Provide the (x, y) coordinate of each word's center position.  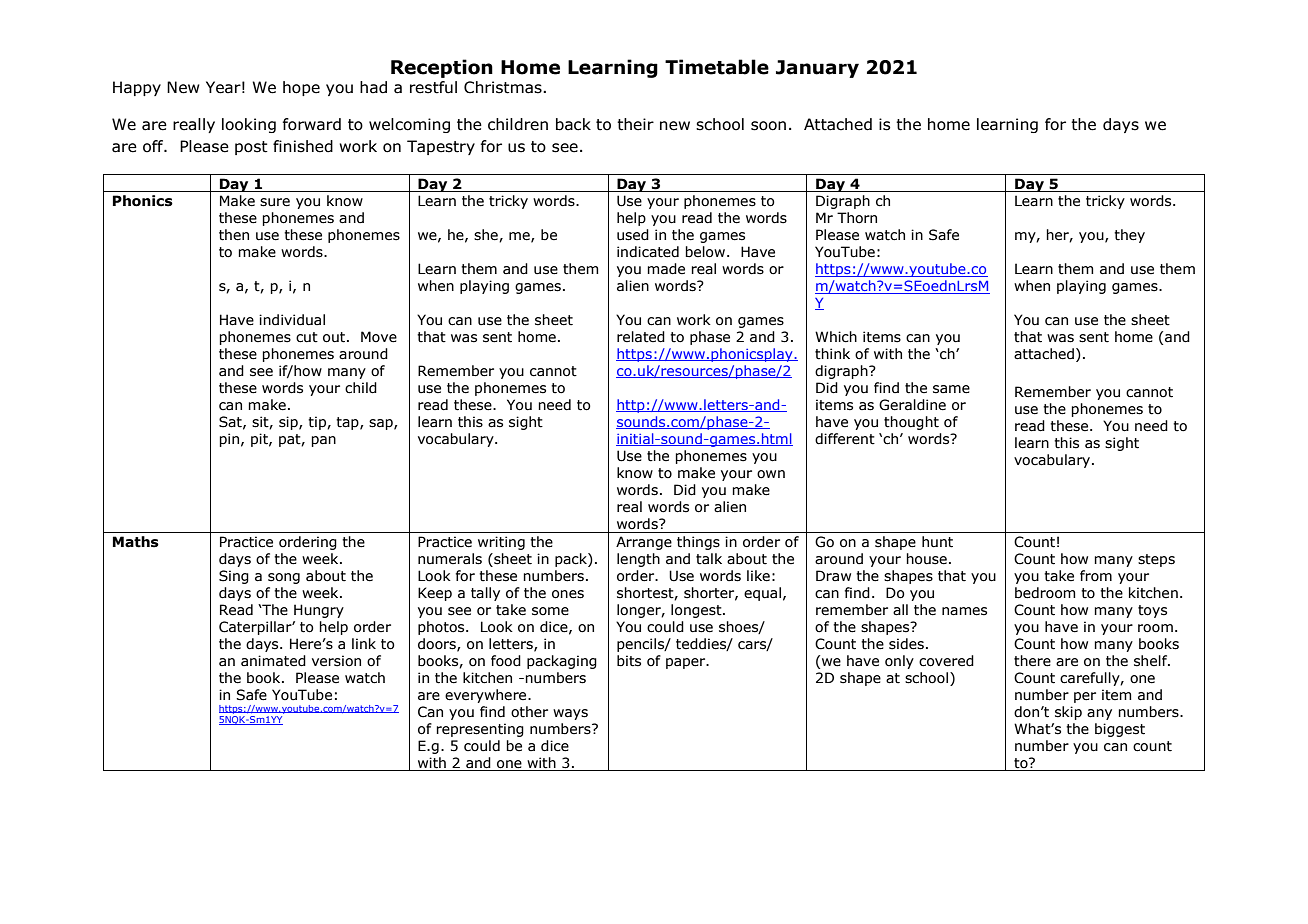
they (1129, 236)
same (951, 389)
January (817, 69)
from (1096, 576)
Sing (234, 577)
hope (301, 88)
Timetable (717, 67)
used (633, 235)
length (638, 560)
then (234, 235)
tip (318, 423)
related (641, 337)
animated (273, 661)
